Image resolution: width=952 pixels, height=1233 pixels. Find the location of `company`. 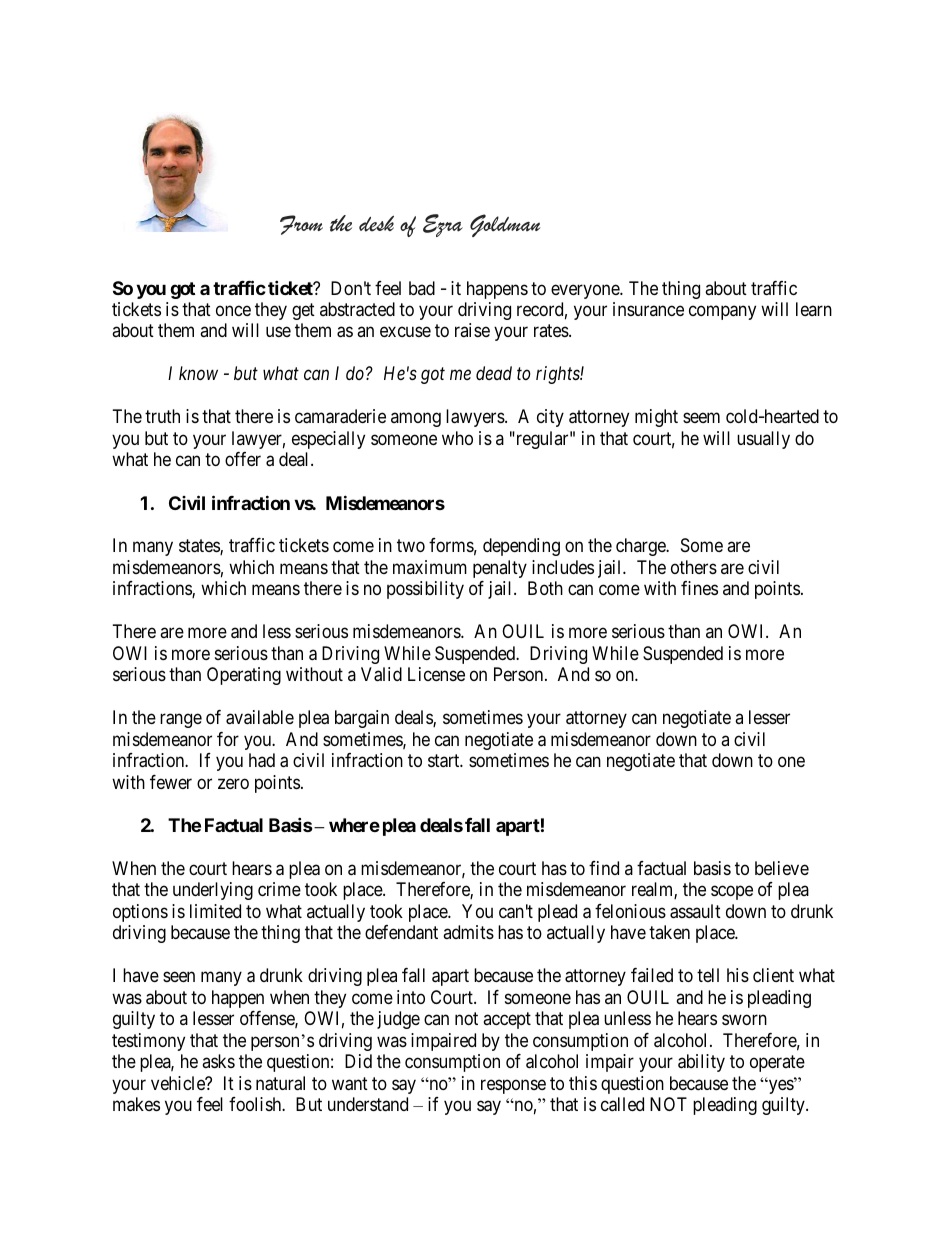

company is located at coordinates (722, 312).
